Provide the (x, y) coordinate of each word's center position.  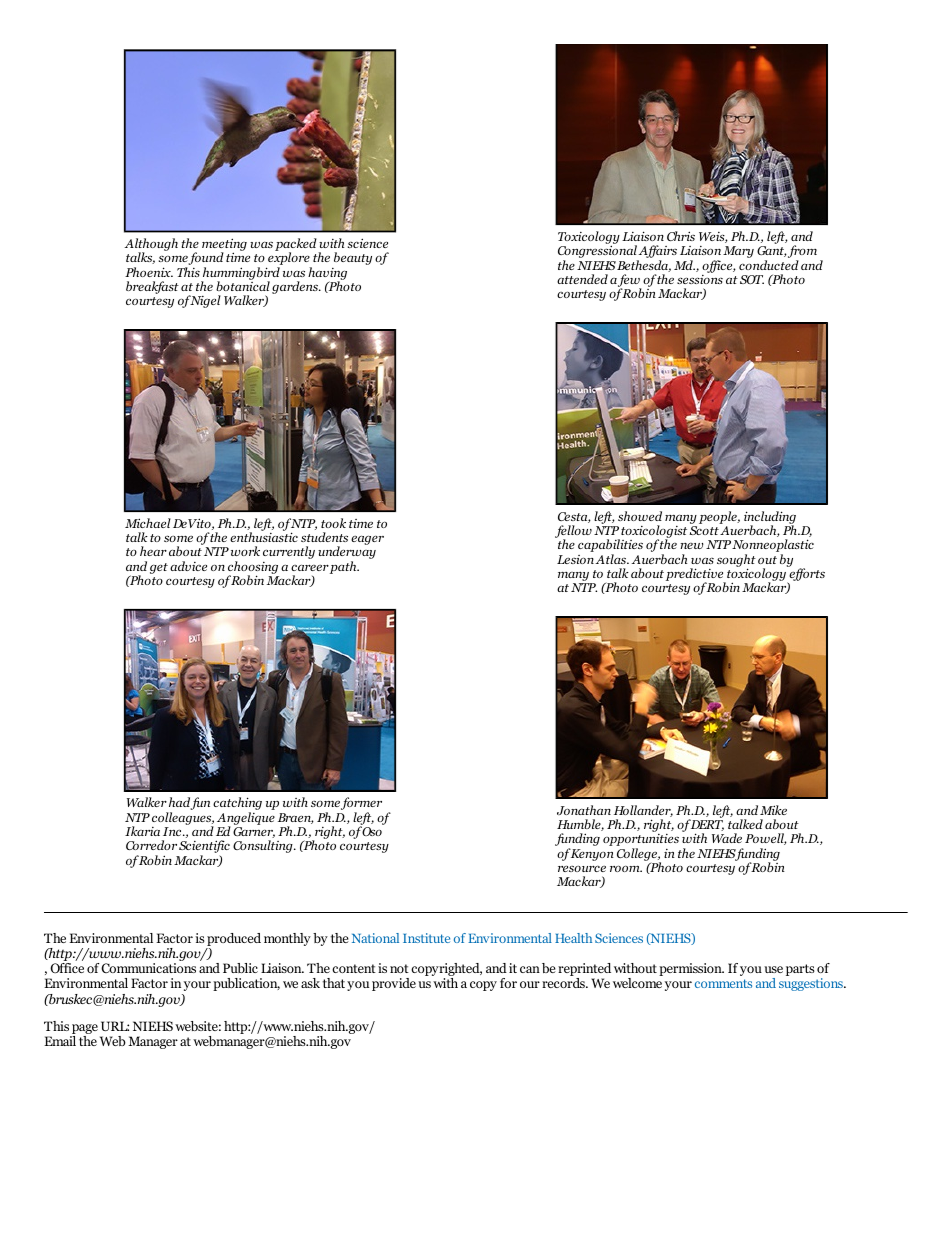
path (344, 567)
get (159, 568)
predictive (696, 576)
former (361, 805)
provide (394, 984)
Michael (148, 523)
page (85, 1029)
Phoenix (149, 272)
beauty (353, 258)
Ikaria (142, 831)
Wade (727, 838)
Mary (738, 252)
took (333, 523)
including (770, 518)
